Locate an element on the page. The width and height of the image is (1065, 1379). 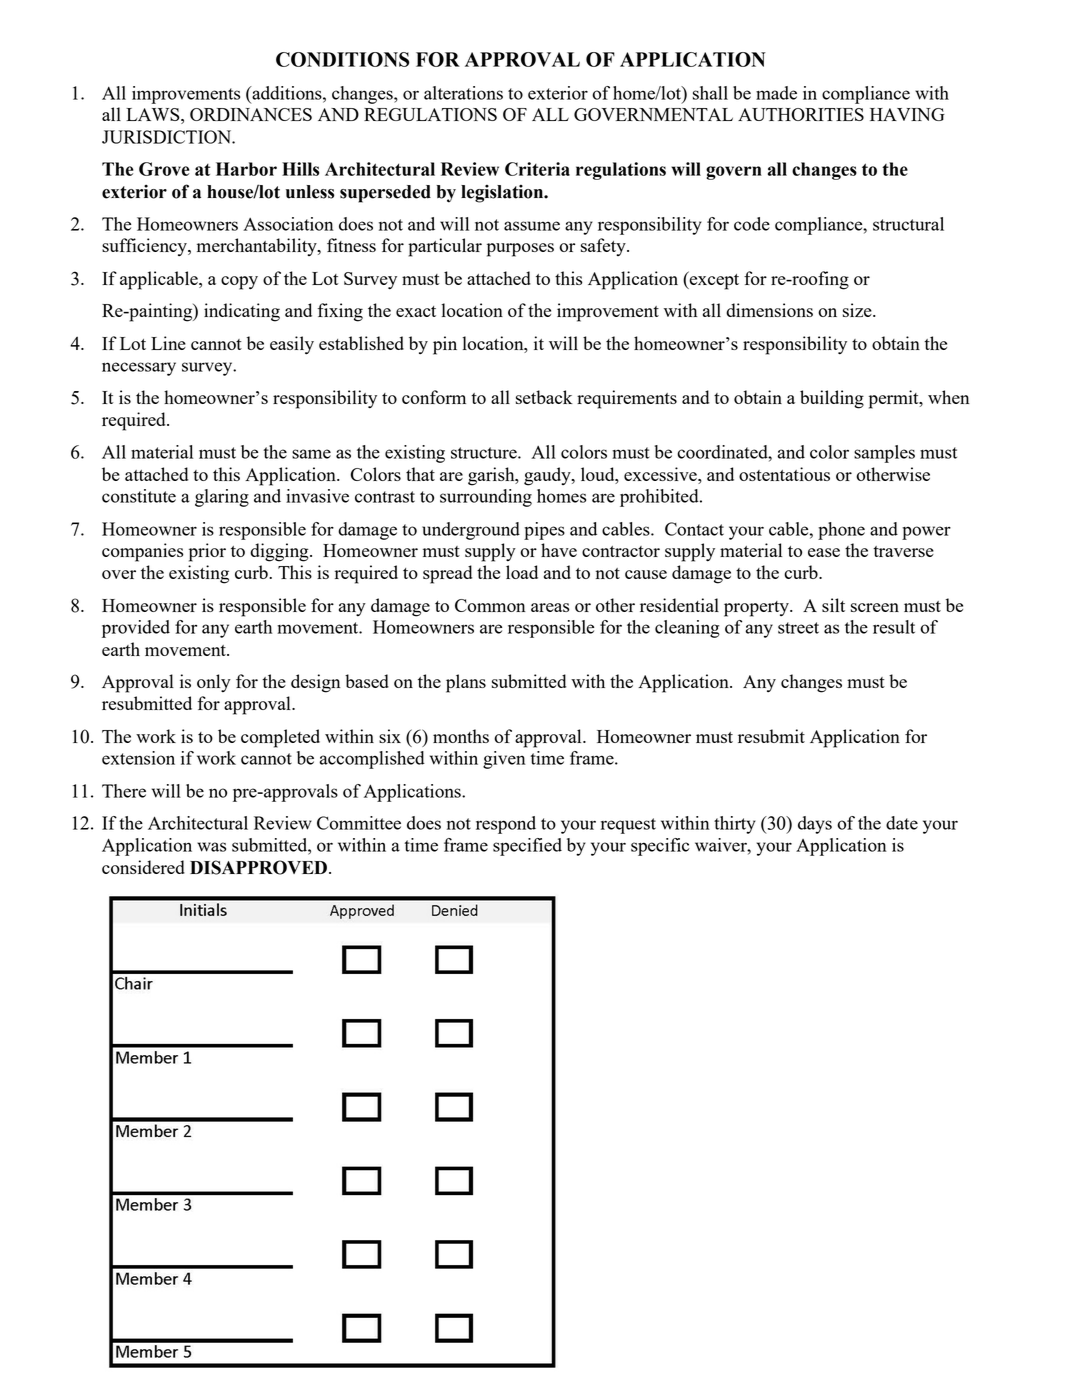
indicating is located at coordinates (242, 312).
